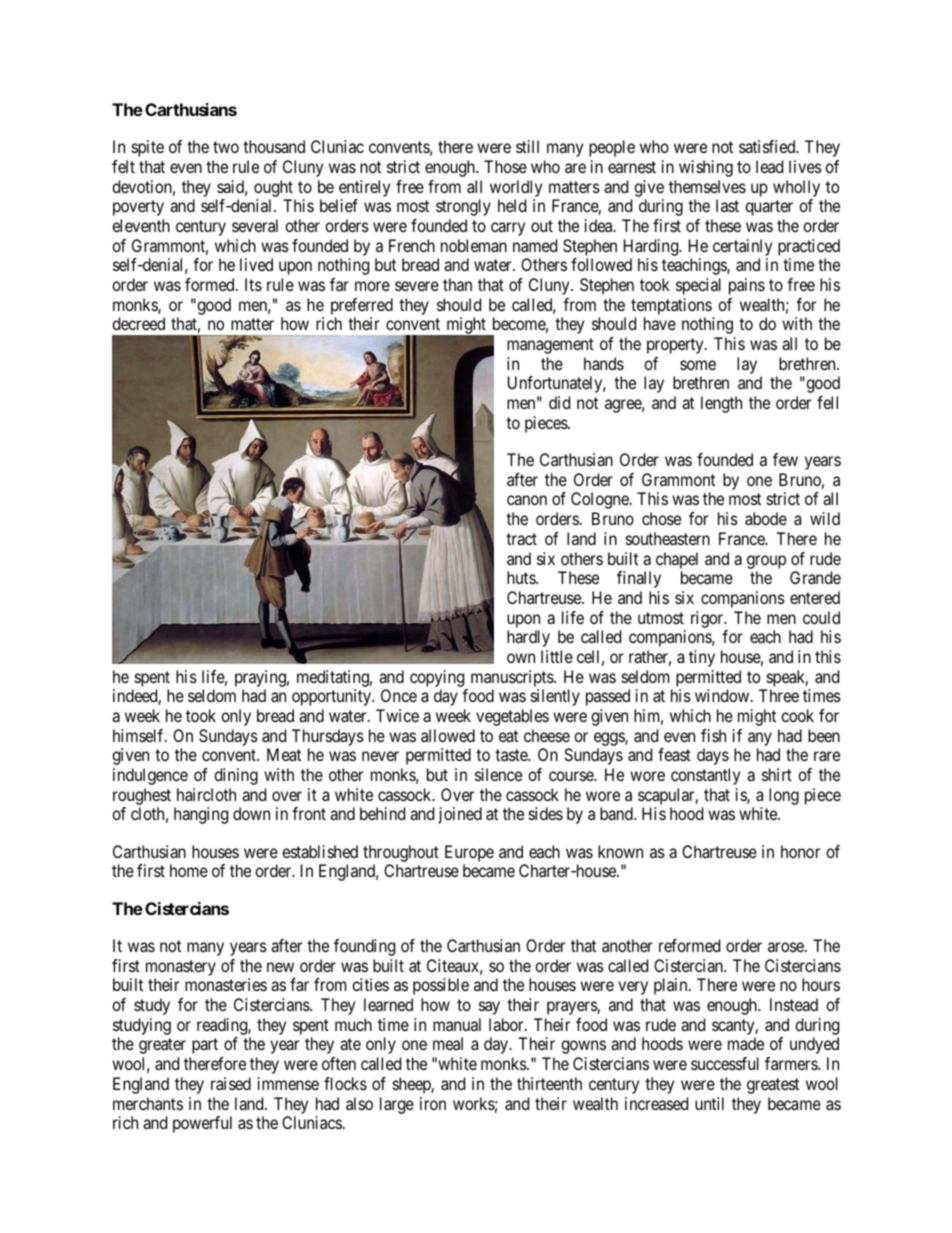 The height and width of the document is (1233, 952). Describe the element at coordinates (559, 402) in the document. I see `did` at that location.
